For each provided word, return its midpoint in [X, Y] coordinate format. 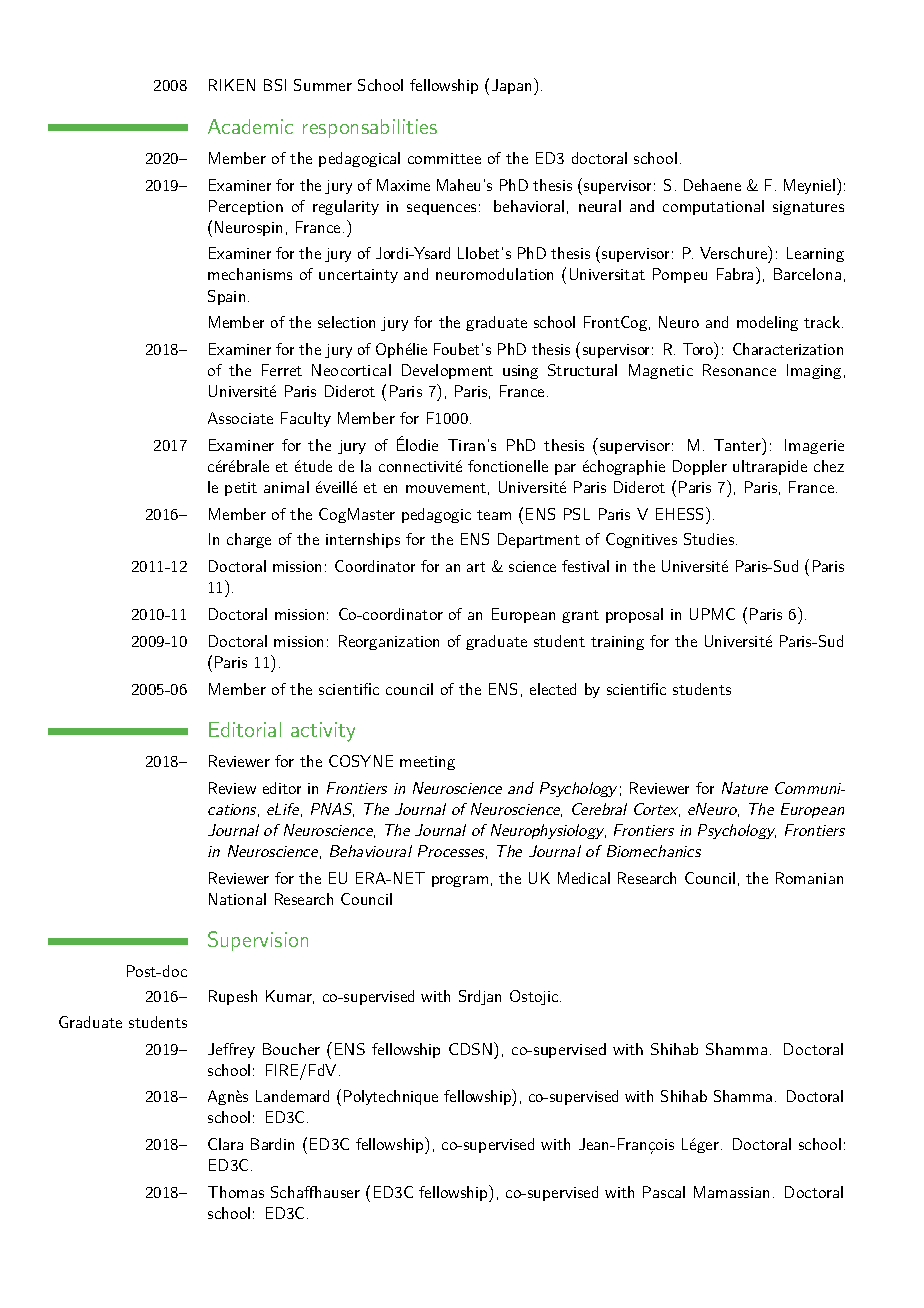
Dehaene [712, 185]
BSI [275, 85]
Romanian [809, 878]
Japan [511, 86]
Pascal [664, 1192]
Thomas [236, 1192]
